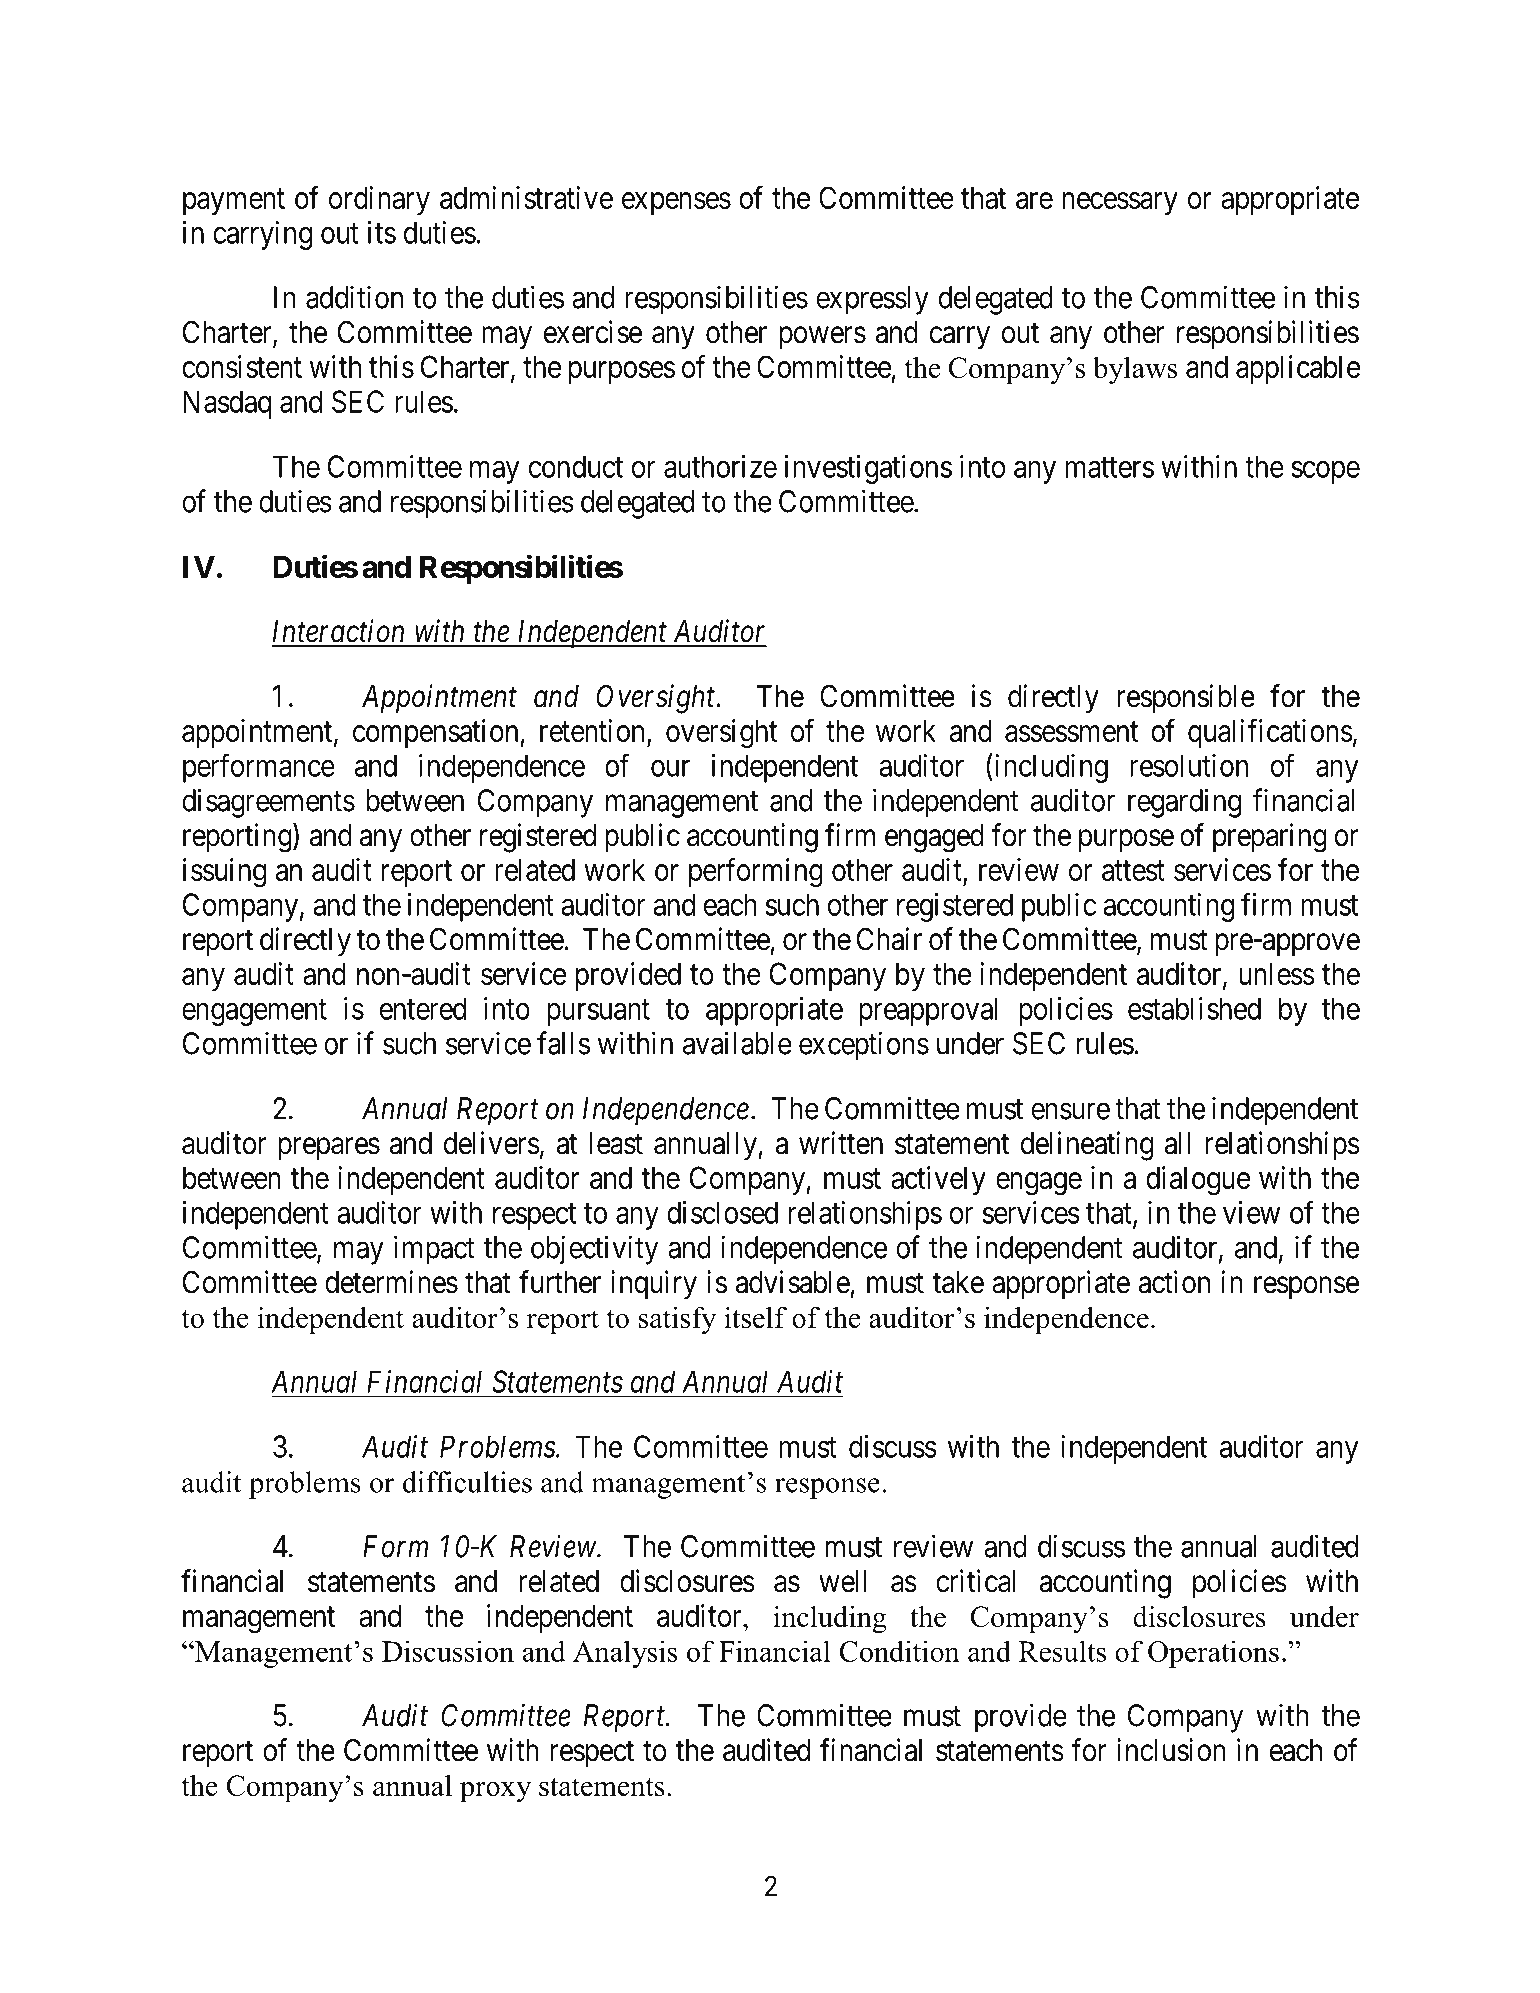 Image resolution: width=1540 pixels, height=1993 pixels. What do you see at coordinates (379, 200) in the screenshot?
I see `ordinary` at bounding box center [379, 200].
